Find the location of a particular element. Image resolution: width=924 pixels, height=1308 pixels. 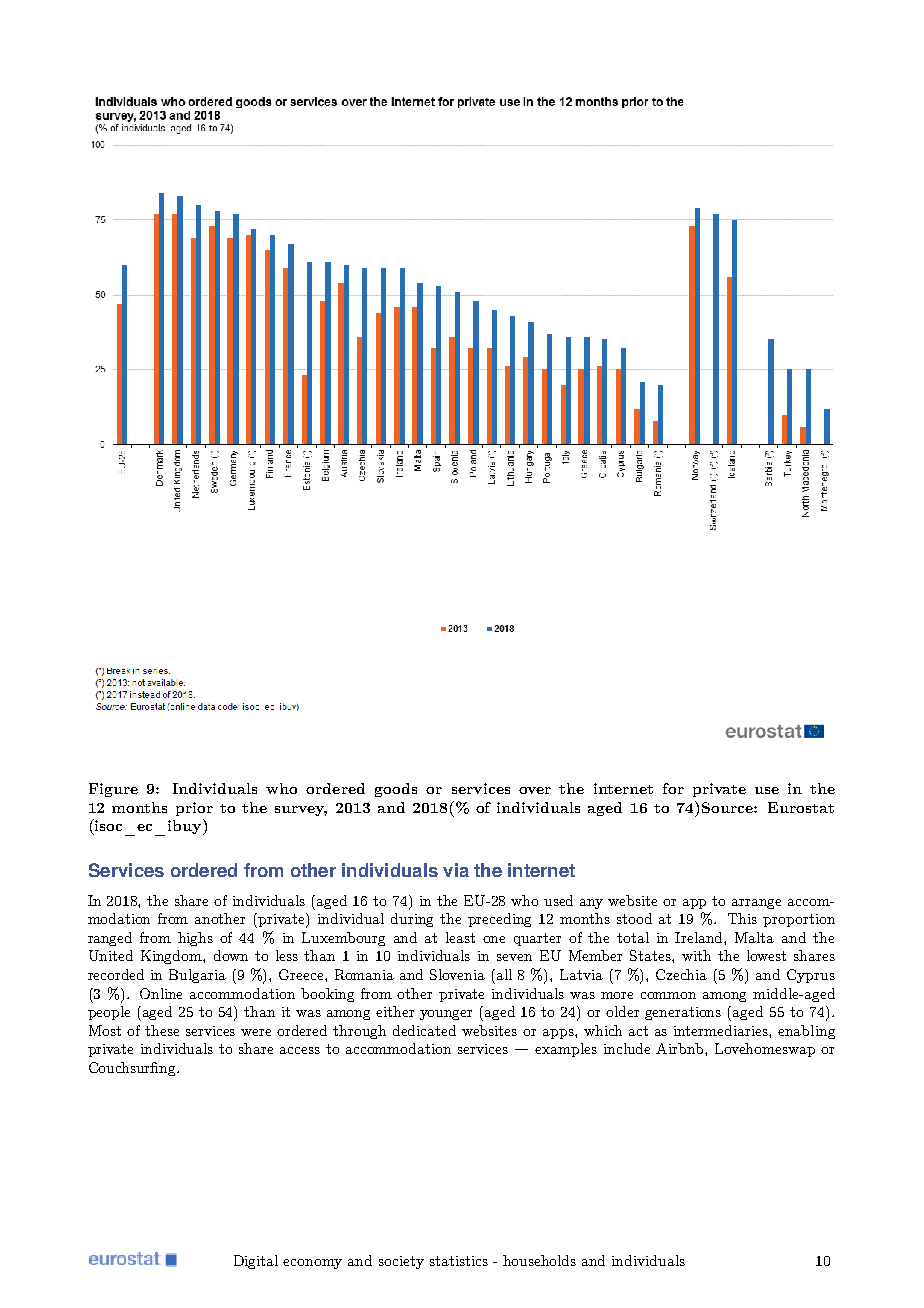

goods is located at coordinates (396, 790).
